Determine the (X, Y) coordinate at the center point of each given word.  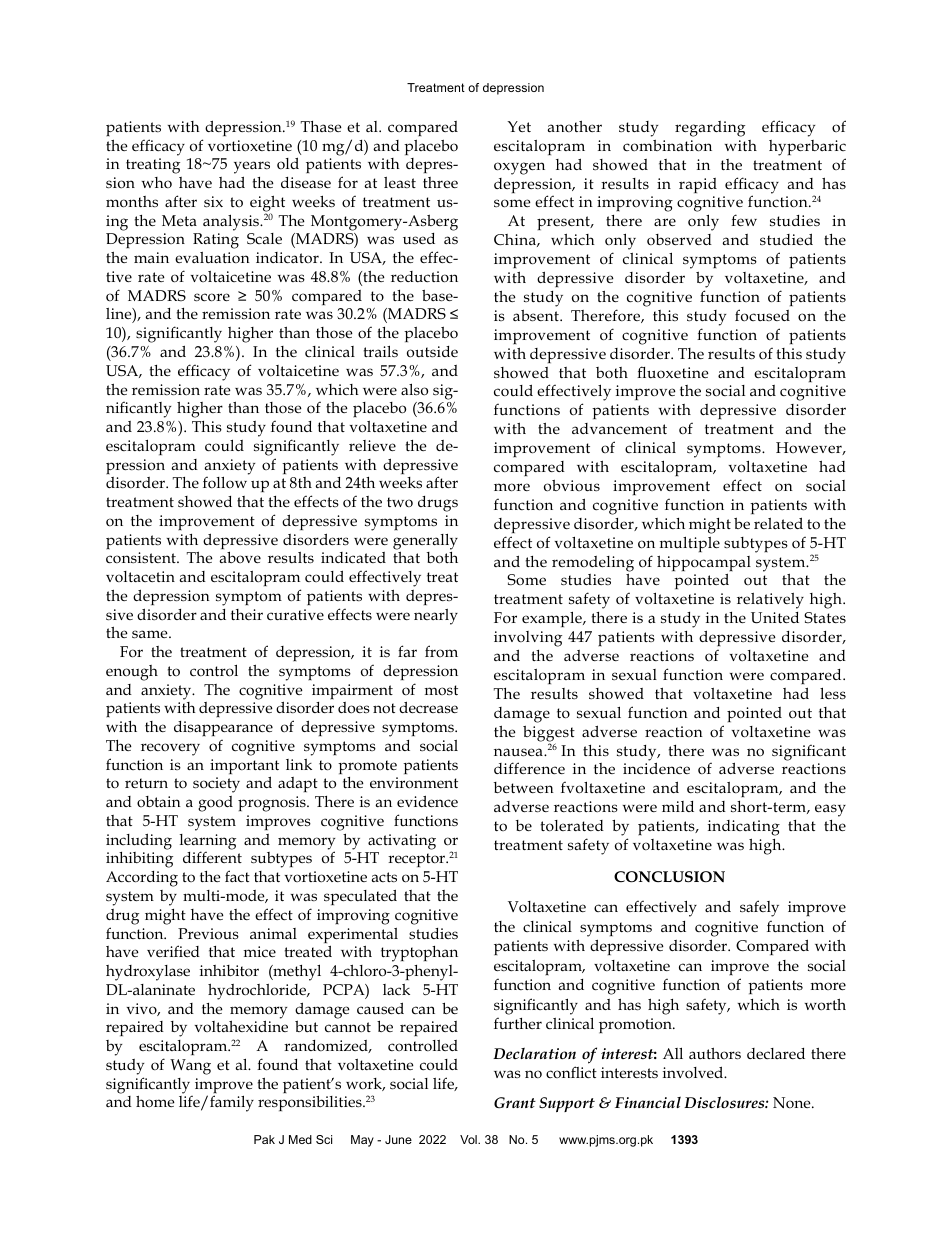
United (775, 618)
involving (528, 640)
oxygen (519, 168)
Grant (515, 1102)
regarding (710, 129)
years (252, 169)
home (155, 1101)
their (247, 614)
